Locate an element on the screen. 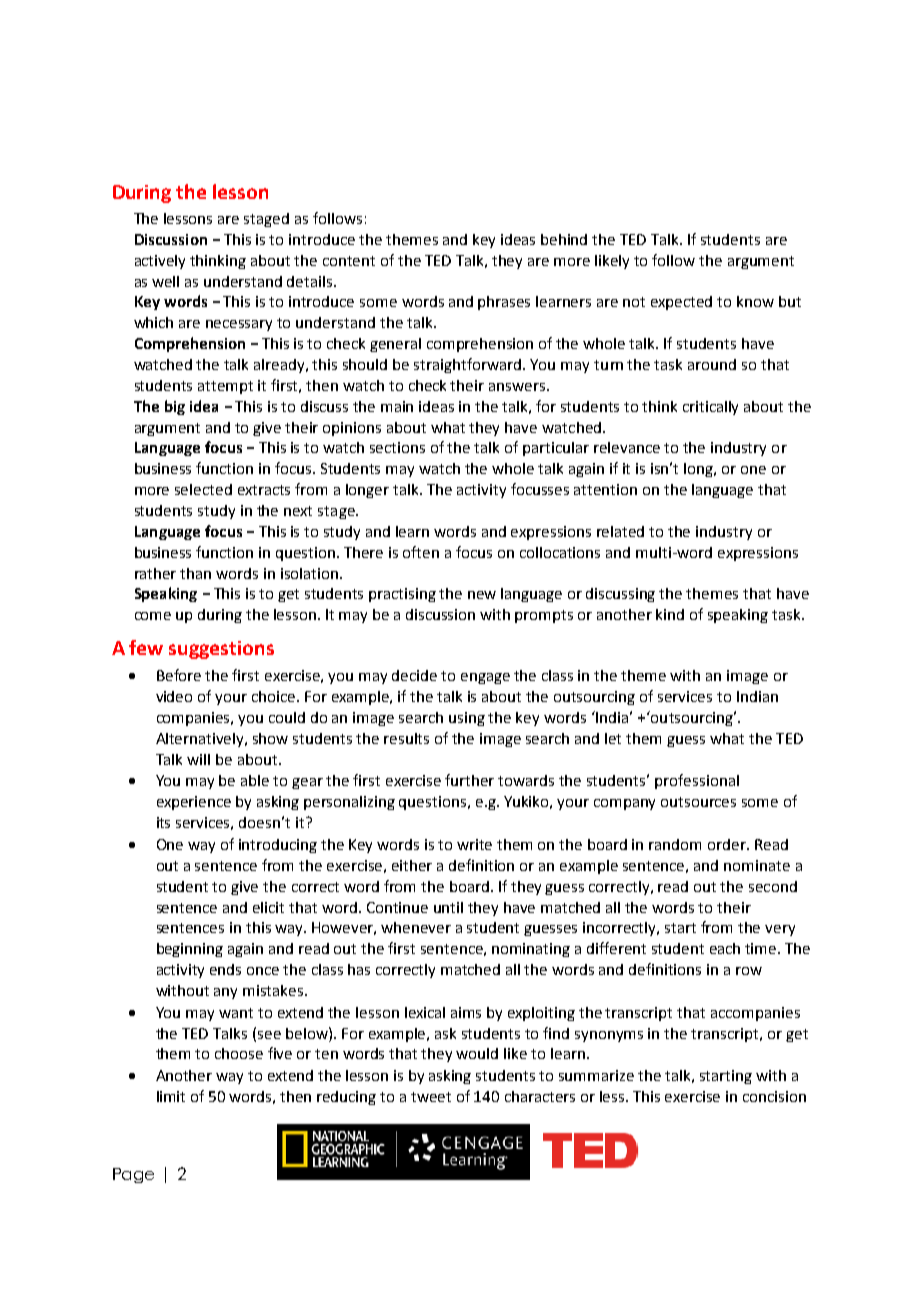 Image resolution: width=924 pixels, height=1308 pixels. well is located at coordinates (165, 281).
